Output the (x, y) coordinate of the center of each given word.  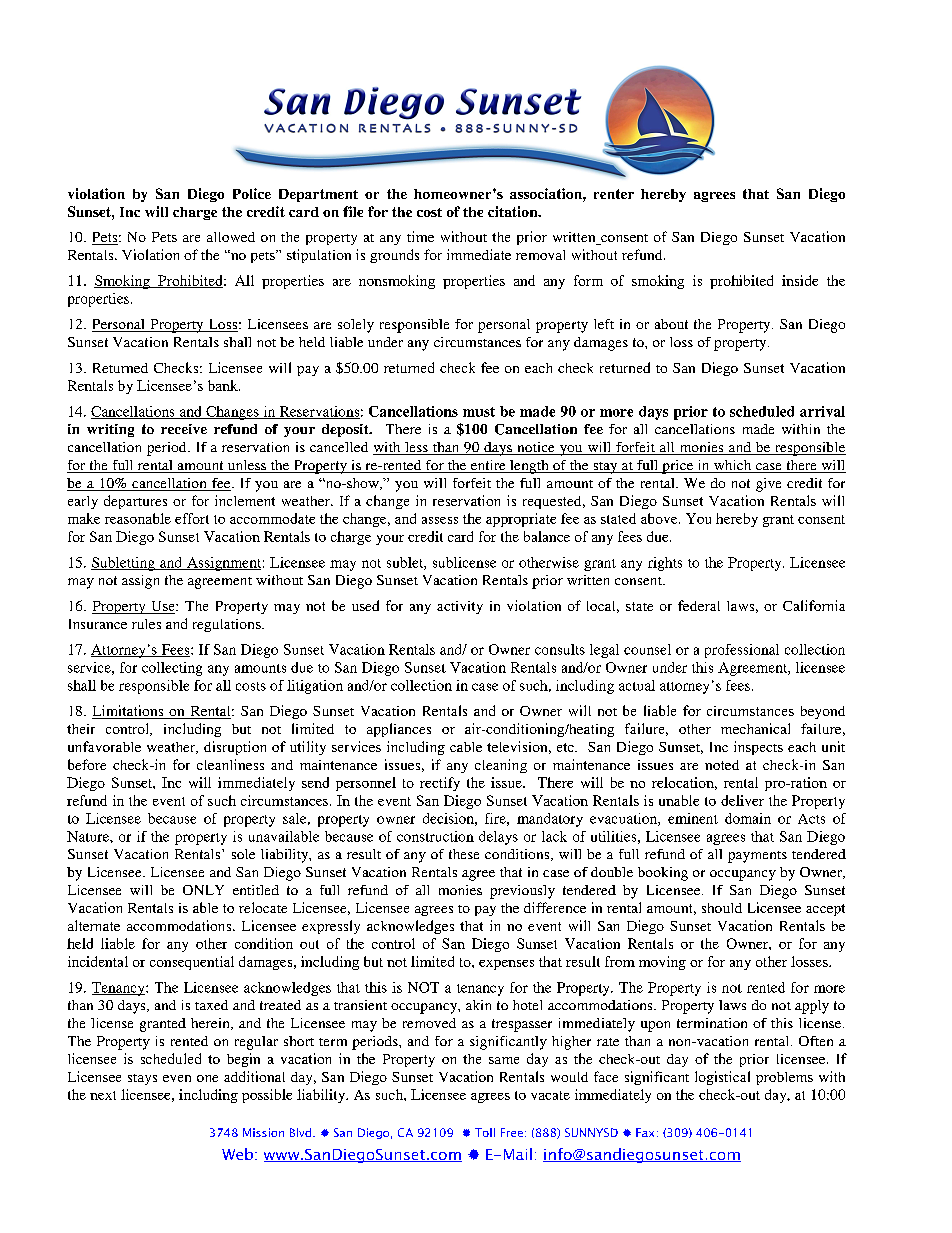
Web (237, 1154)
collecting (172, 669)
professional (742, 651)
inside (800, 280)
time (420, 236)
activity (460, 607)
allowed (231, 237)
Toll (485, 1132)
